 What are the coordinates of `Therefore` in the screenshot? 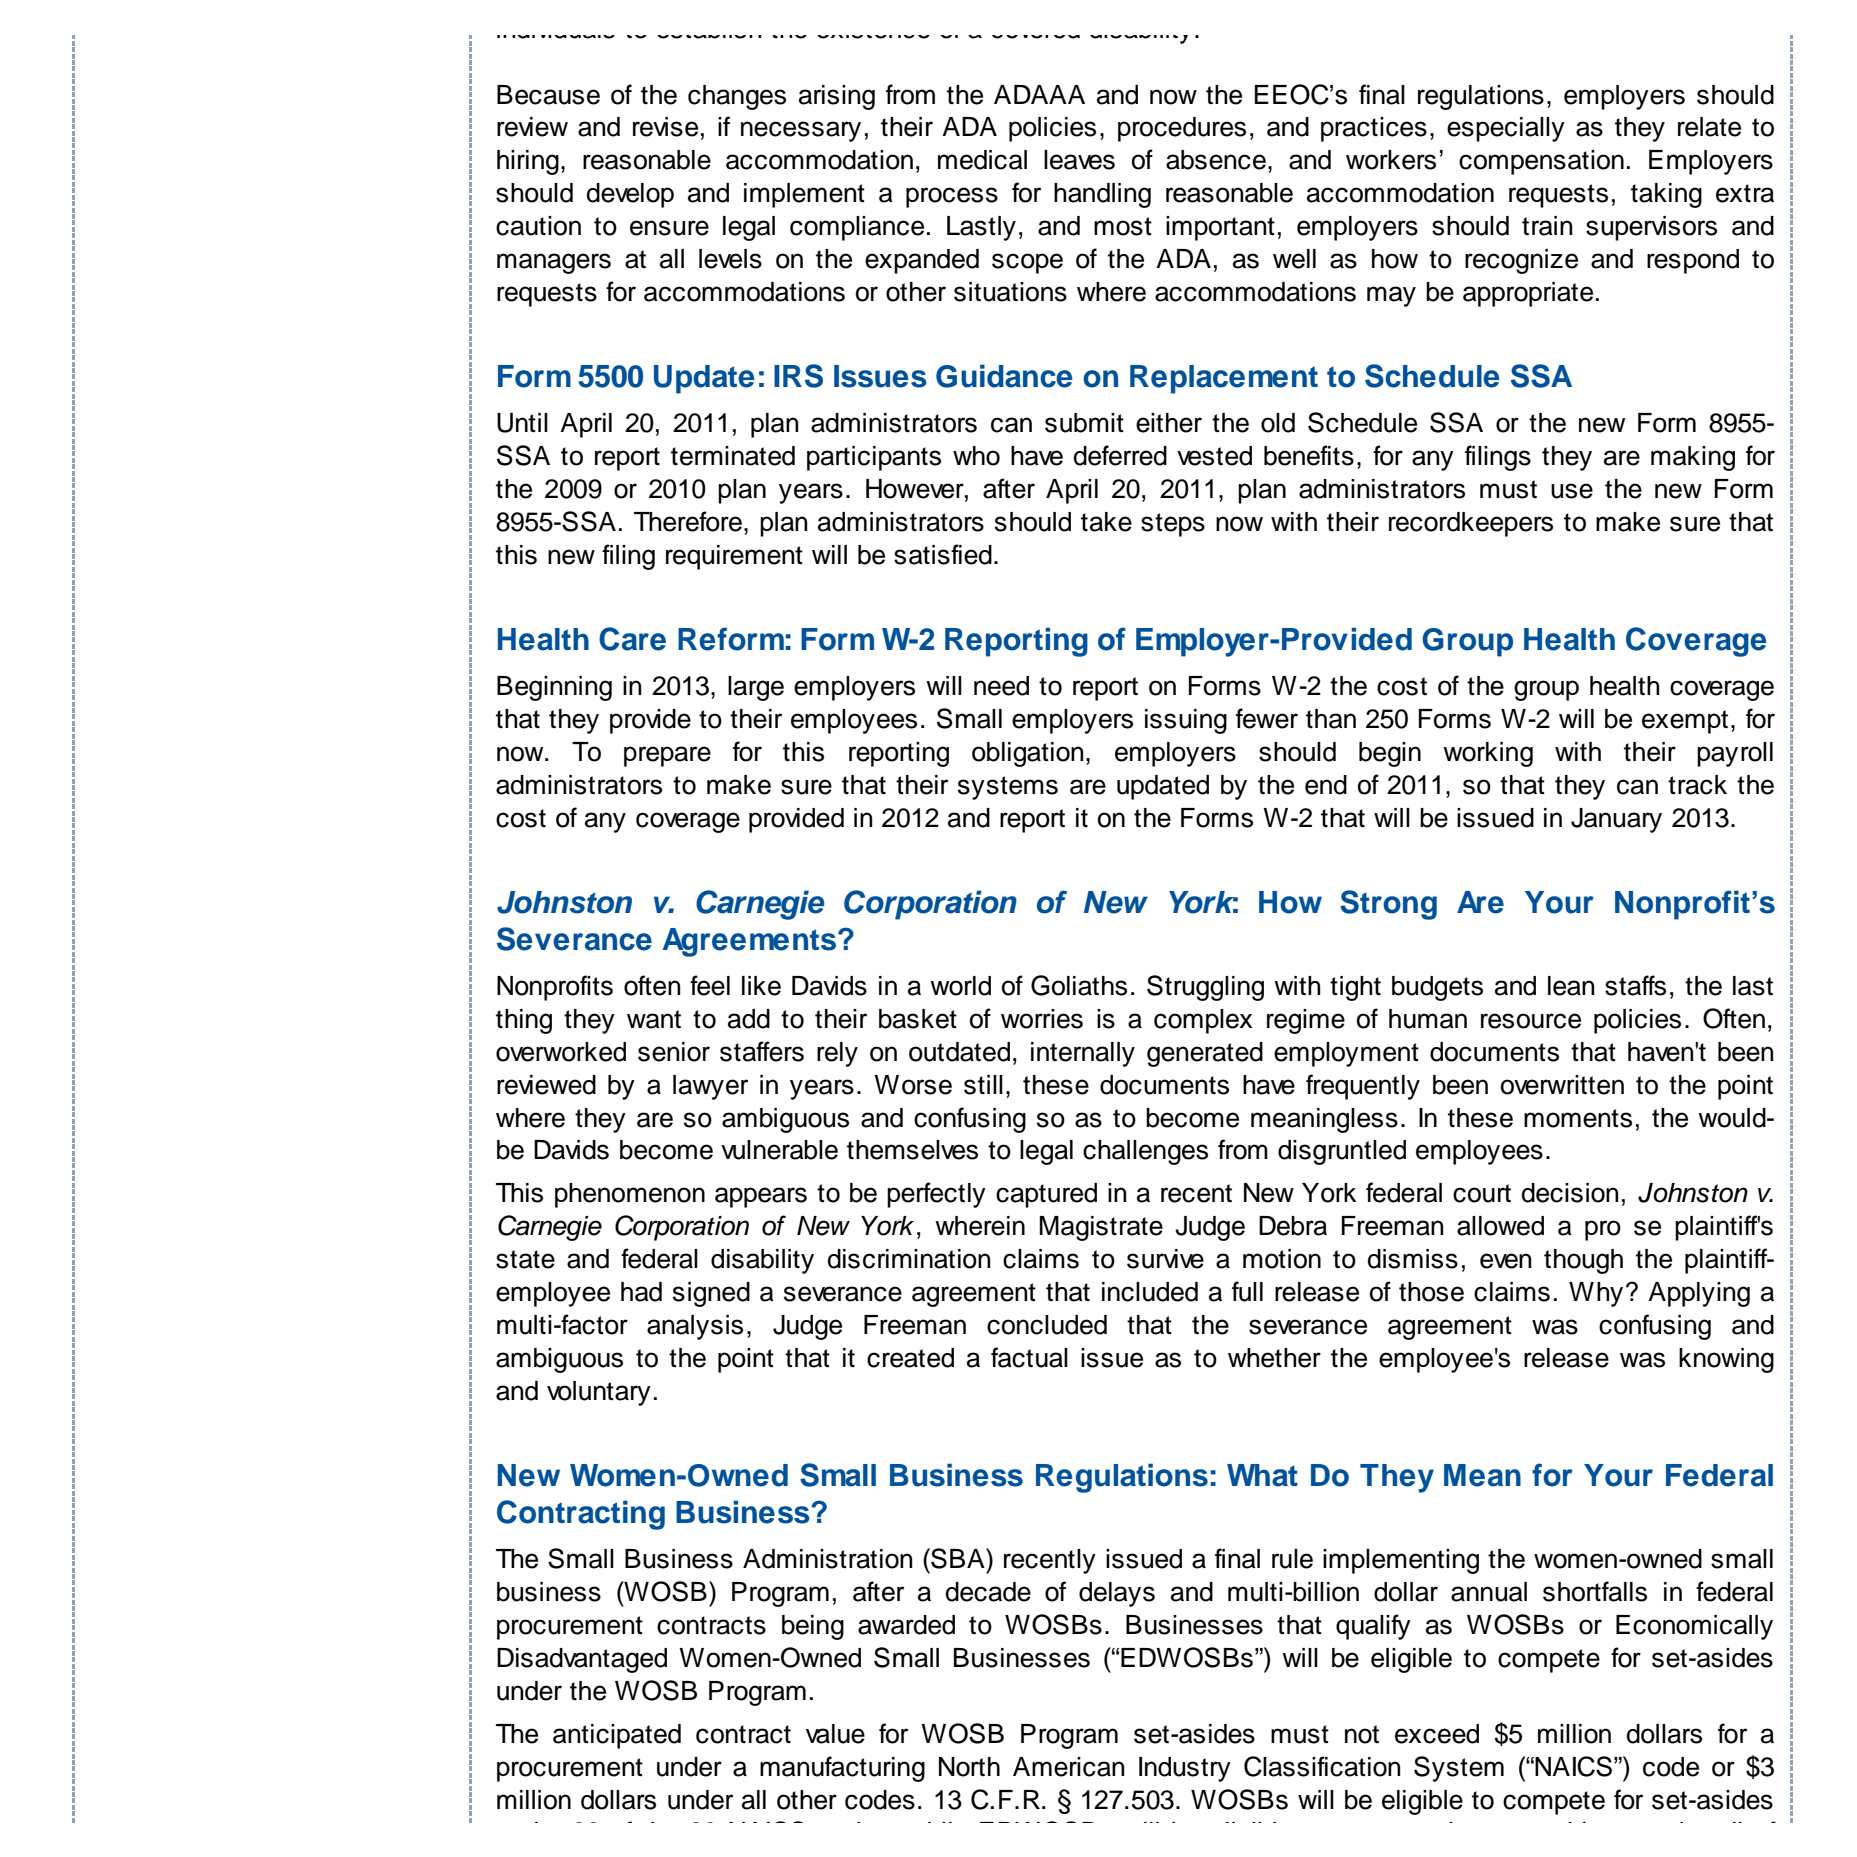 It's located at (688, 521).
